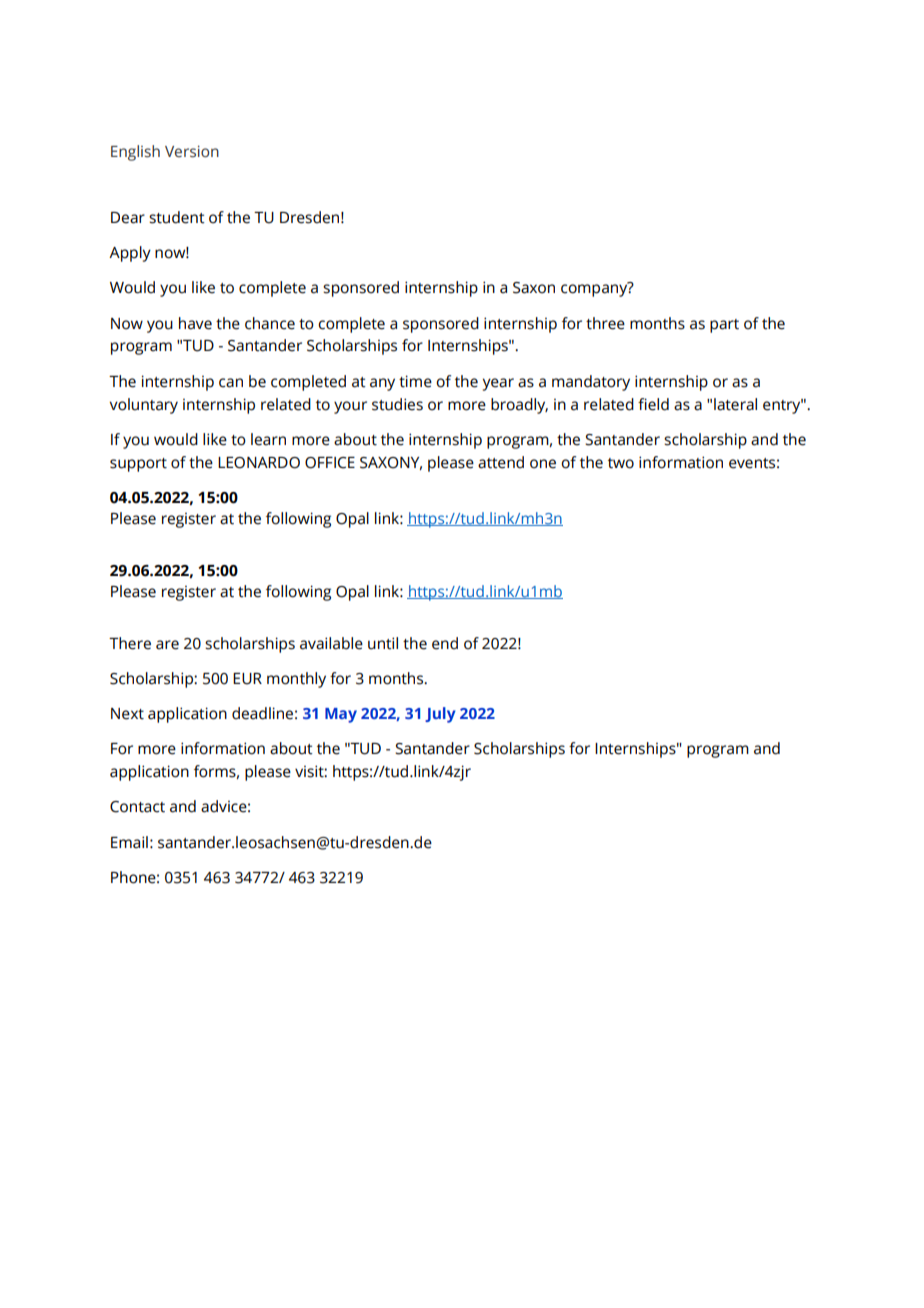  Describe the element at coordinates (501, 462) in the screenshot. I see `attend` at that location.
